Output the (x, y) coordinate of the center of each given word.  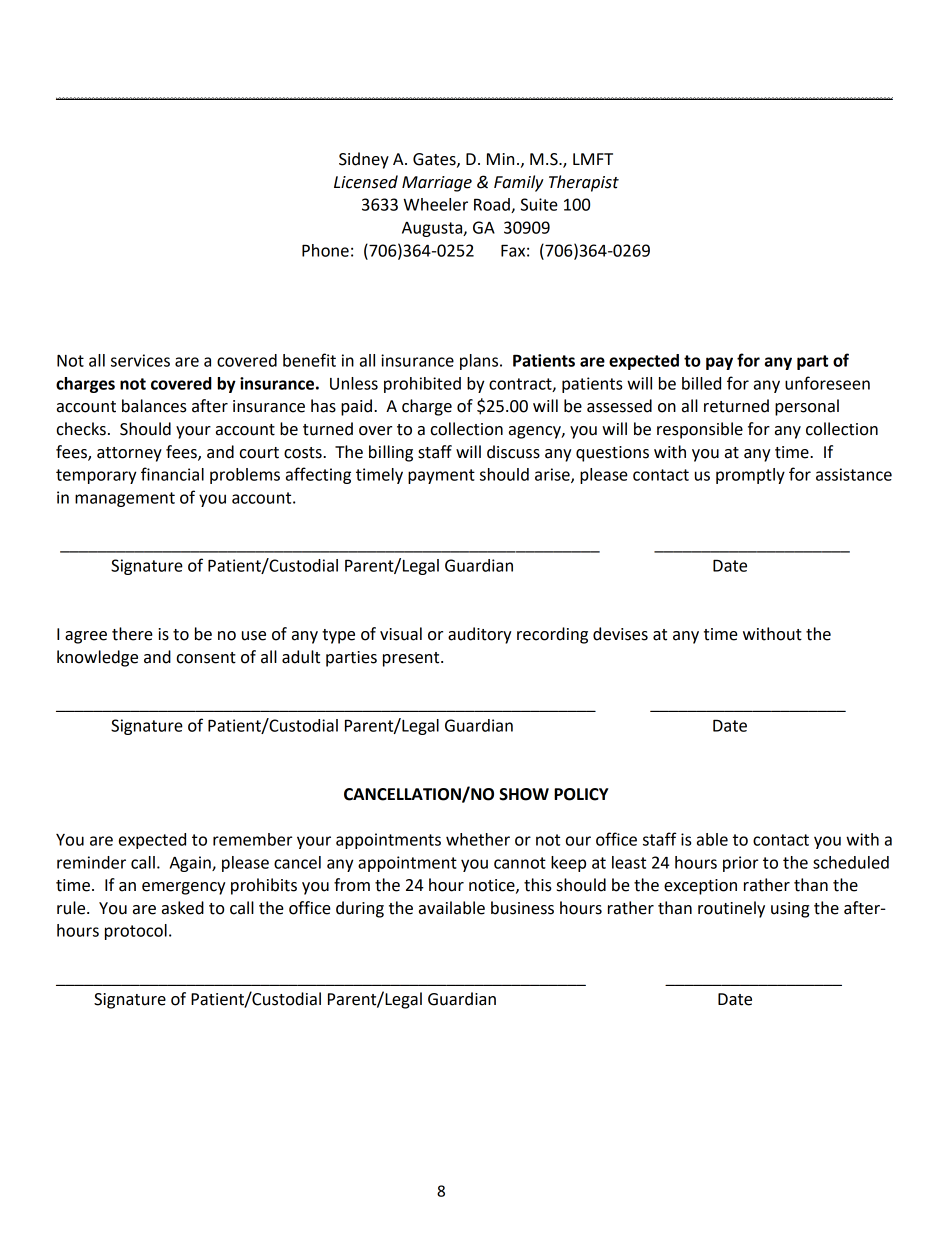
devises (620, 634)
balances (154, 406)
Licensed (366, 182)
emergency (184, 888)
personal (807, 407)
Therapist (584, 183)
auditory (480, 635)
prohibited (422, 385)
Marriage (437, 184)
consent (206, 658)
